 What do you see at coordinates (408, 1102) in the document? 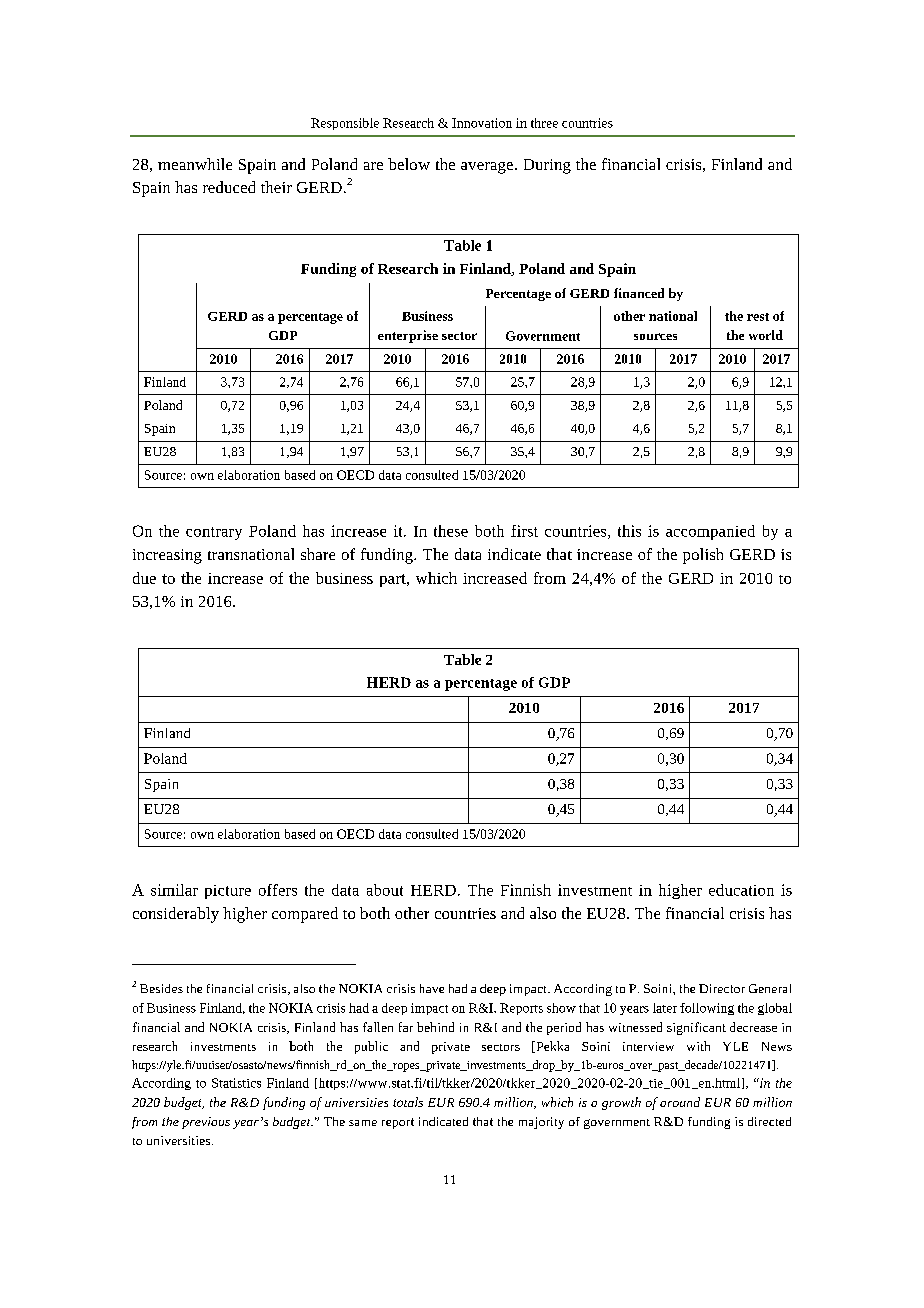
I see `totals` at bounding box center [408, 1102].
